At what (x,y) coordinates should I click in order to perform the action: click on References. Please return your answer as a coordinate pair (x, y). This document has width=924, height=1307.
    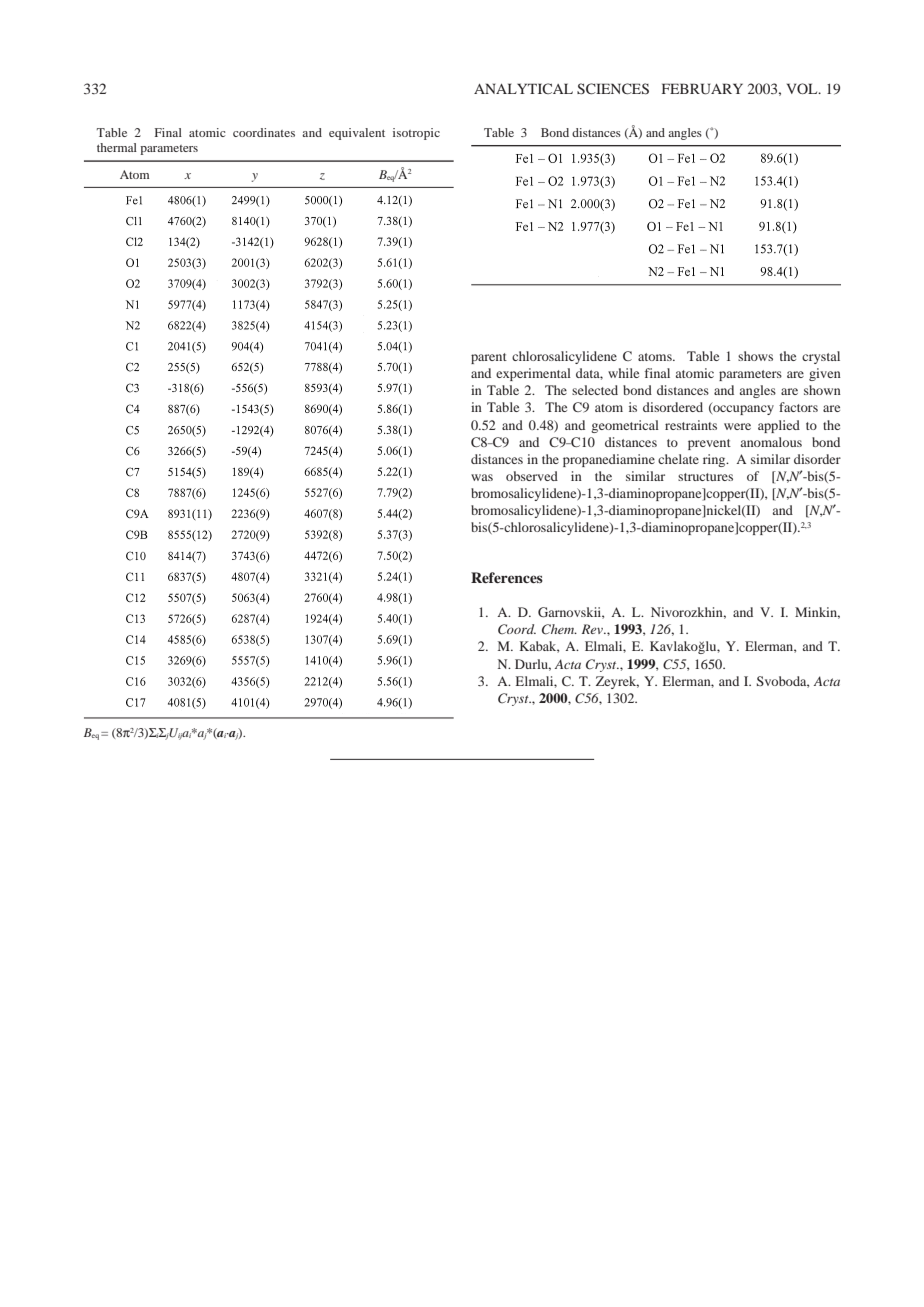
    Looking at the image, I should click on (507, 577).
